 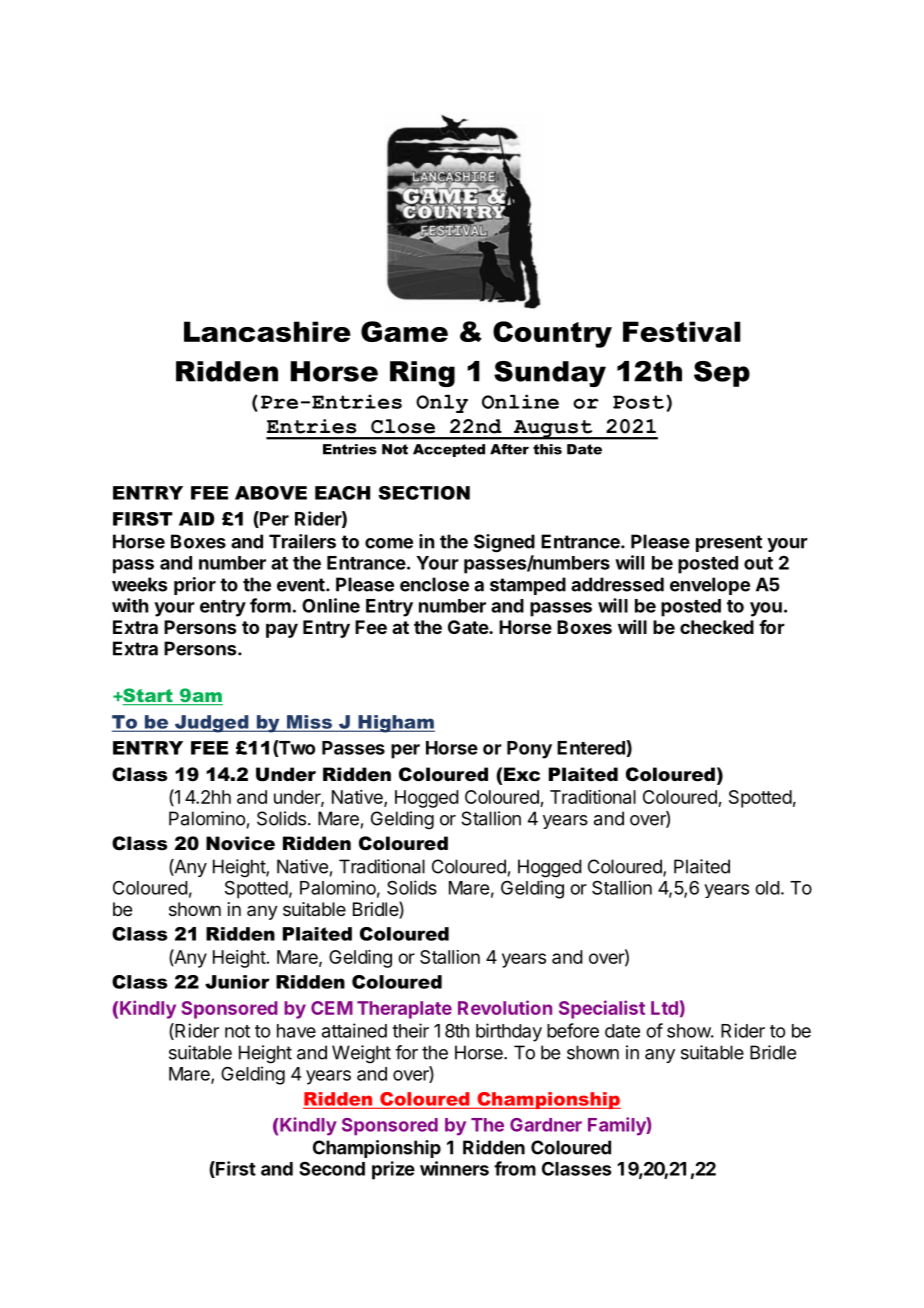 I want to click on checked, so click(x=717, y=627).
